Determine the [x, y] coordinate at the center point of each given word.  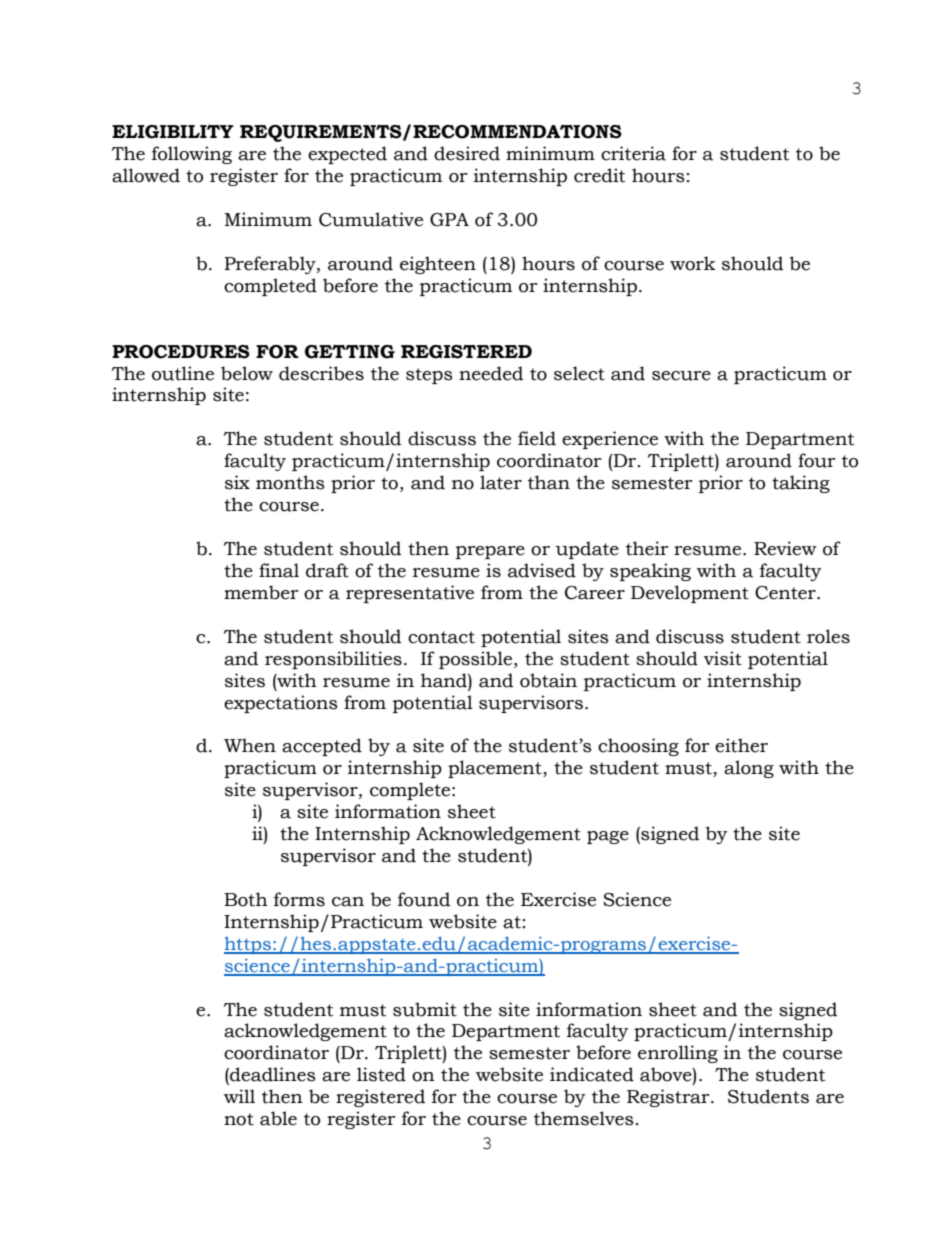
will [239, 1096]
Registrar [669, 1098]
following [192, 155]
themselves [584, 1118]
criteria [633, 153]
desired [467, 153]
